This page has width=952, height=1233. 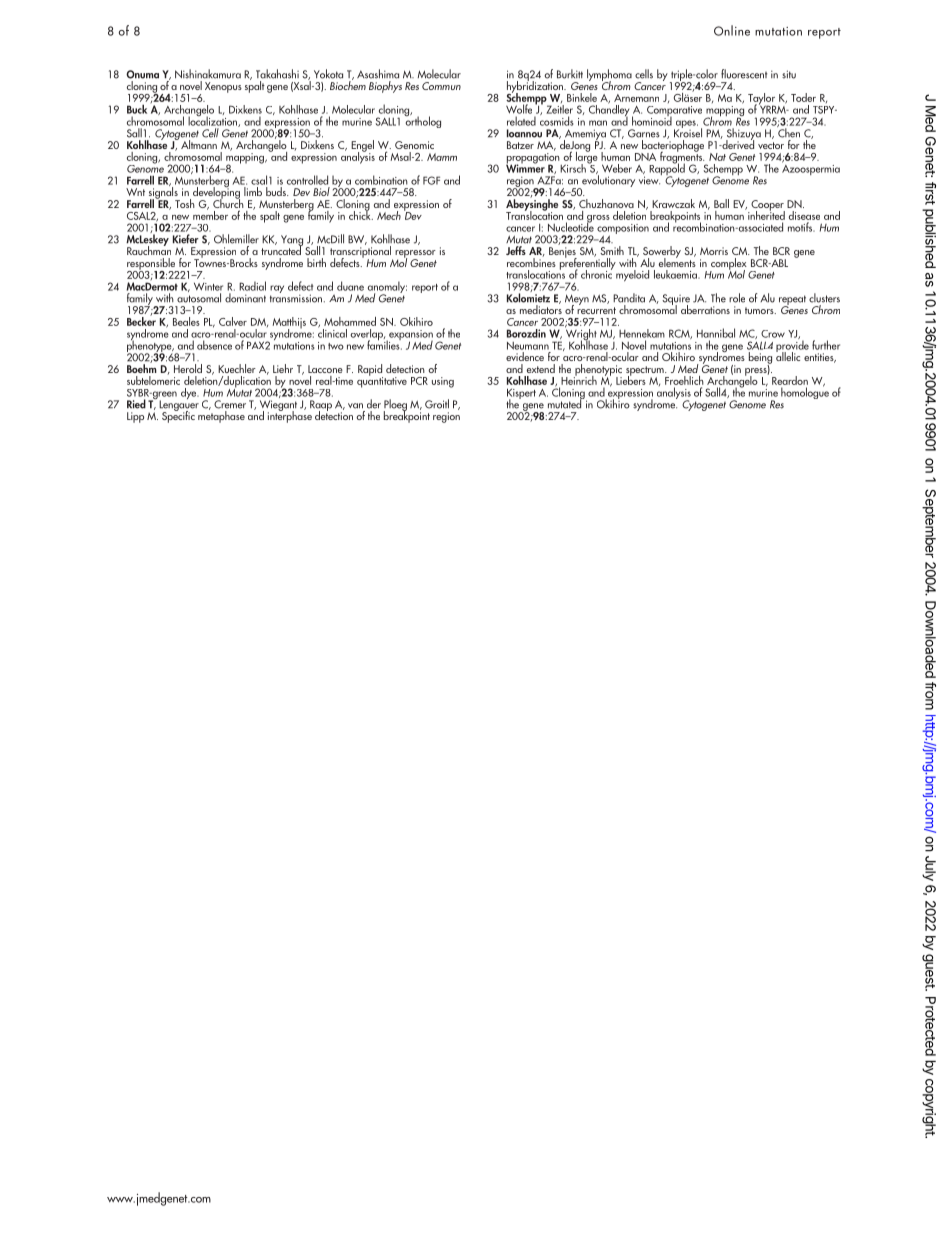 I want to click on Altmann, so click(x=199, y=144).
